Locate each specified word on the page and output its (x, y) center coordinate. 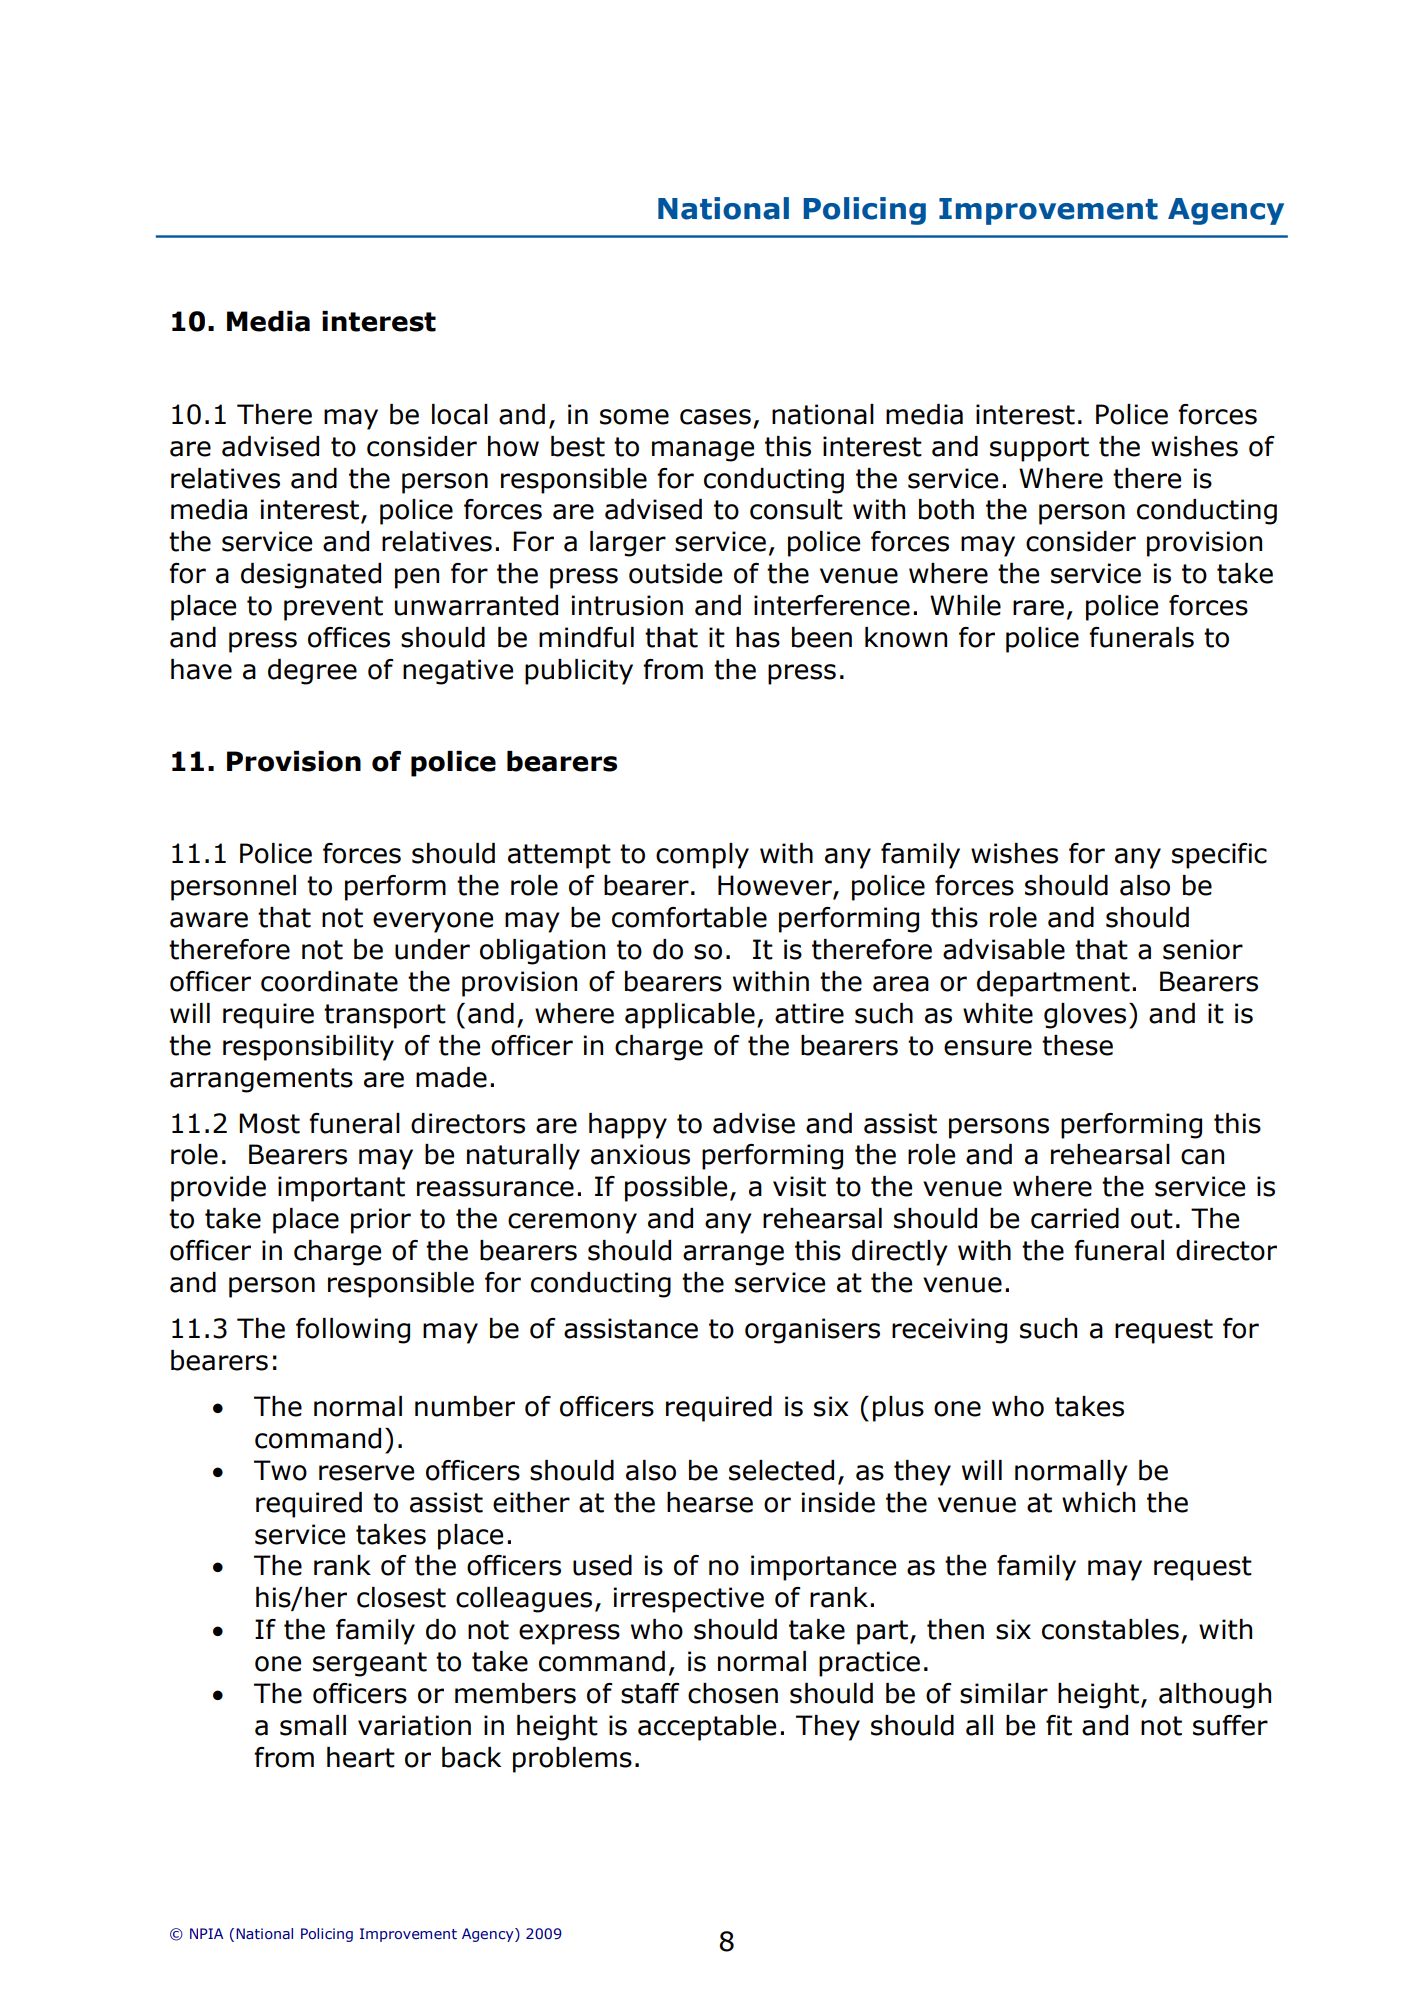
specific (1219, 856)
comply (702, 856)
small (313, 1725)
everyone (433, 922)
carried (1075, 1218)
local (460, 414)
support (1039, 449)
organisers (812, 1331)
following (353, 1331)
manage (703, 451)
